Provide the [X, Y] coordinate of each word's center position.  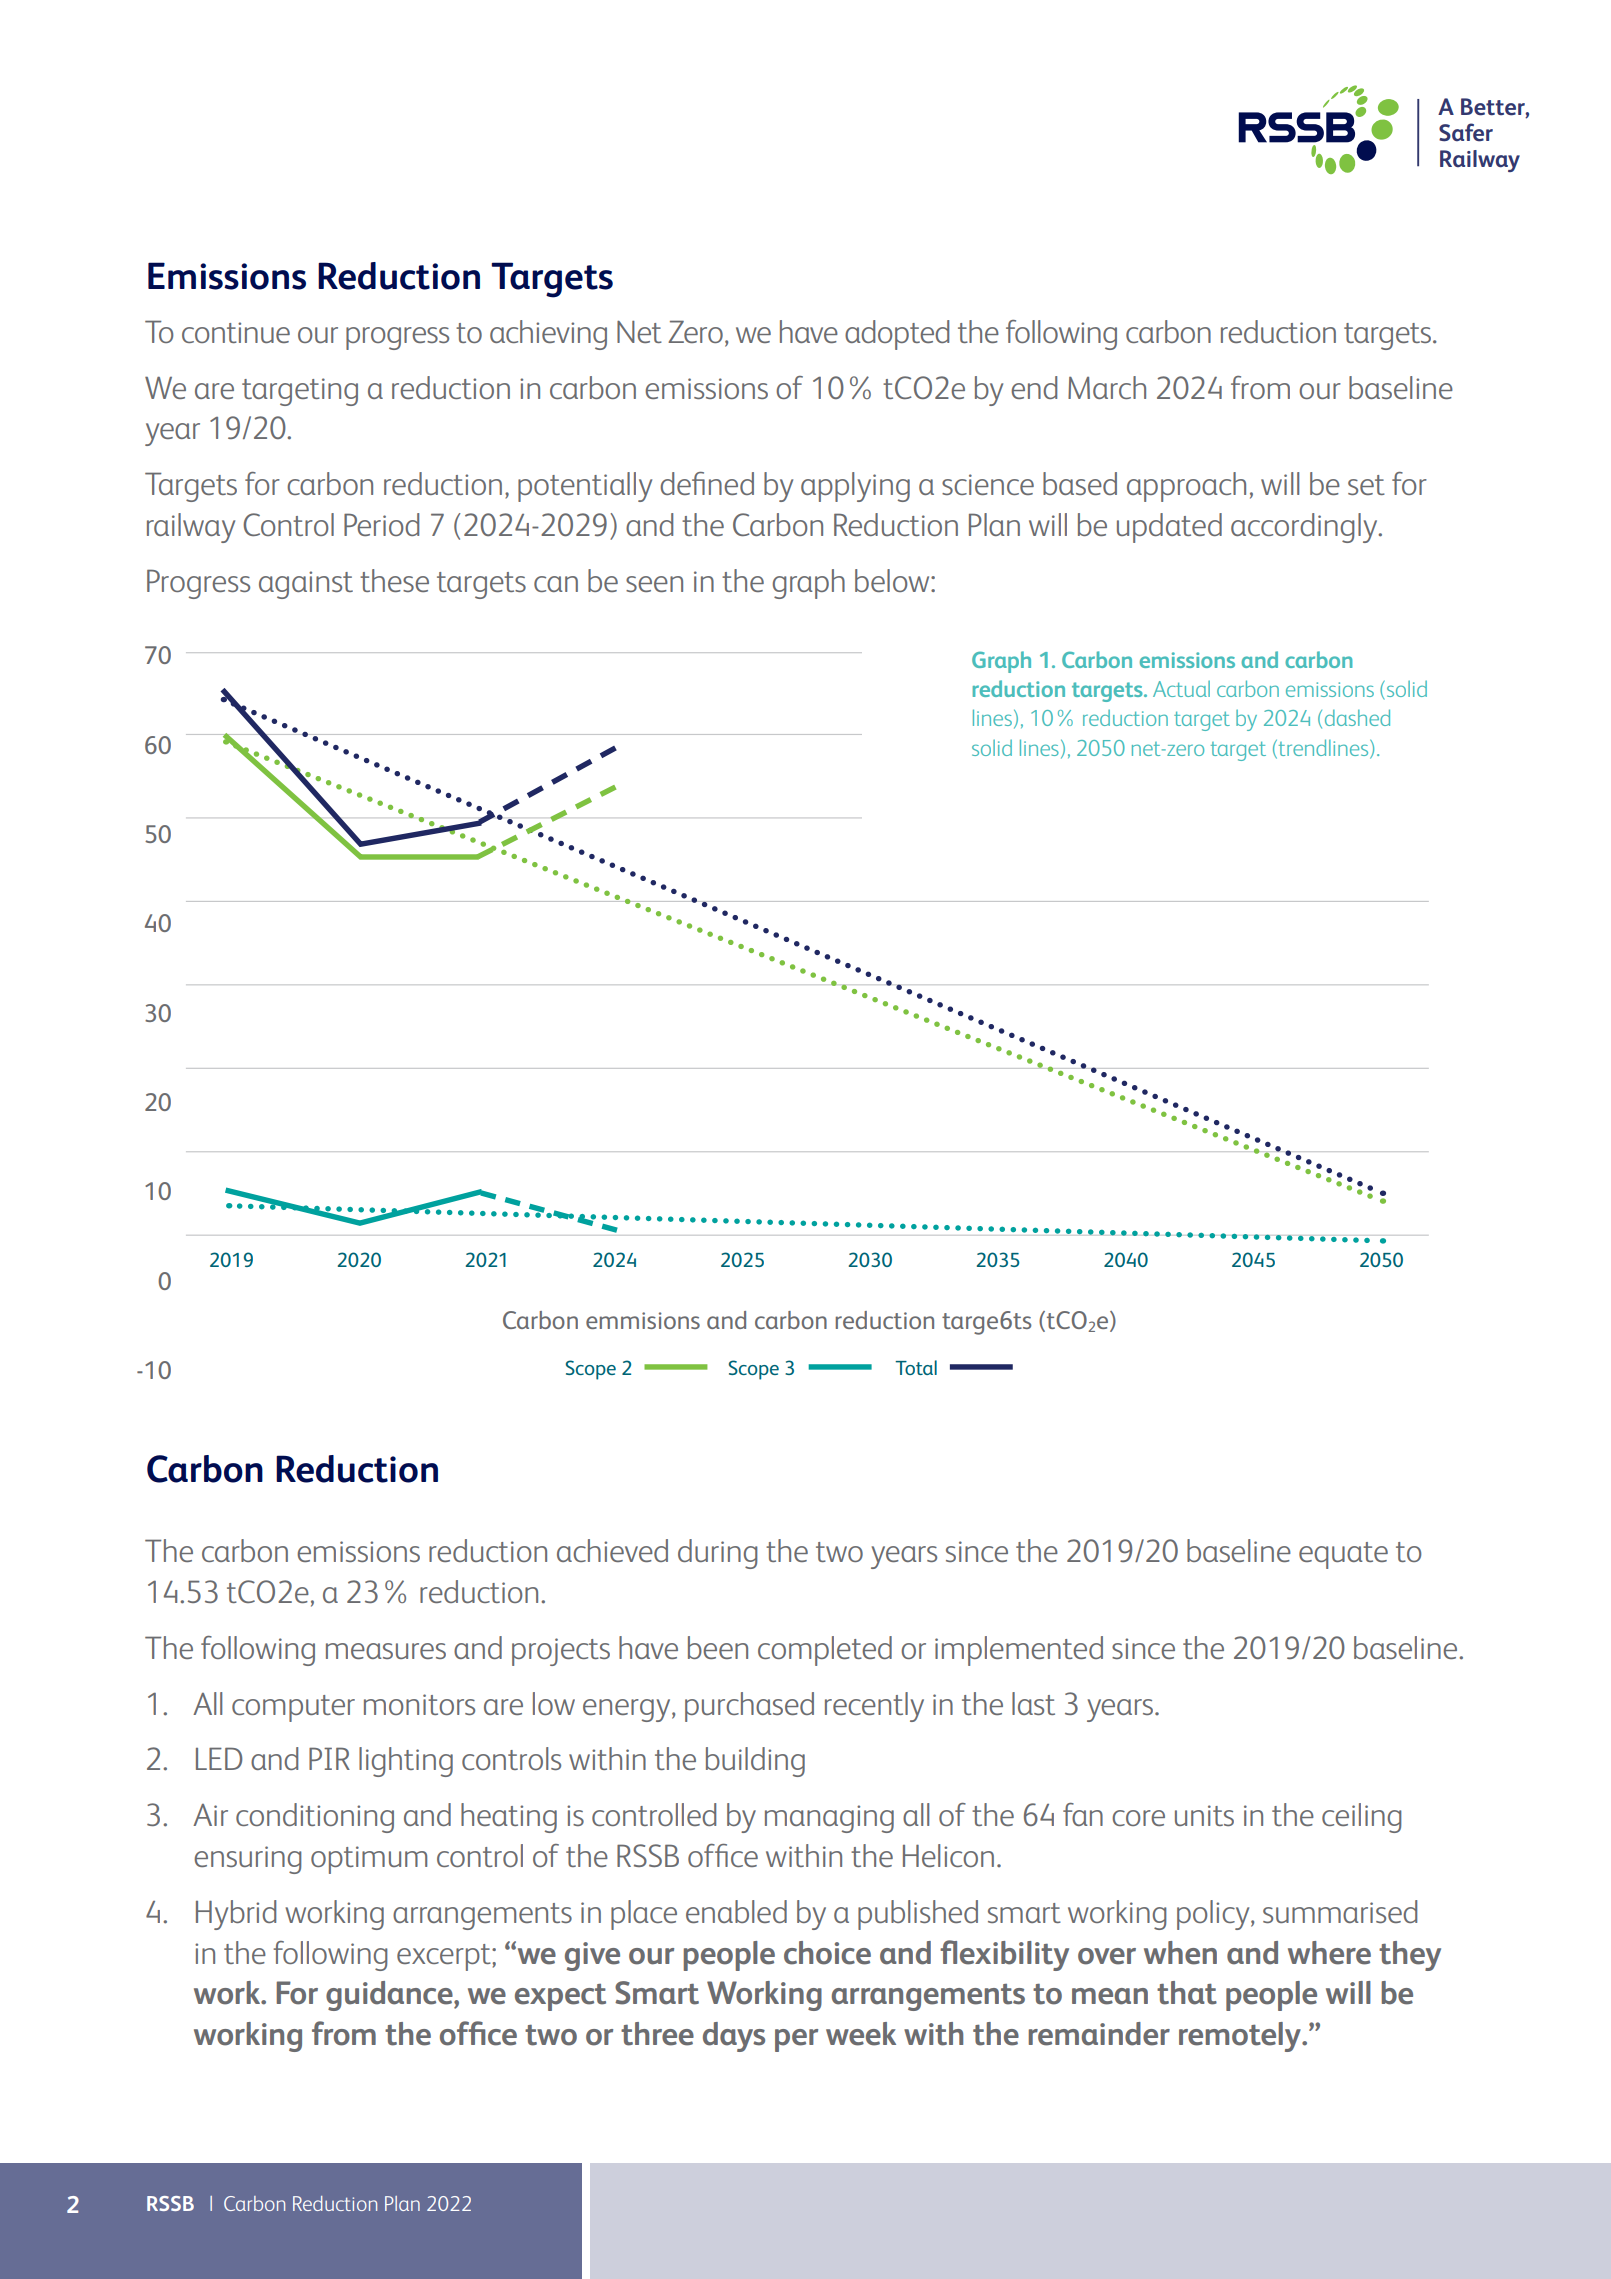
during [717, 1554]
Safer [1466, 132]
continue [236, 332]
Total [916, 1367]
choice [827, 1953]
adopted [897, 335]
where [1329, 1953]
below [893, 580]
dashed [1357, 717]
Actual [1181, 689]
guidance [390, 1996]
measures [386, 1651]
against [306, 585]
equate [1343, 1555]
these [394, 580]
